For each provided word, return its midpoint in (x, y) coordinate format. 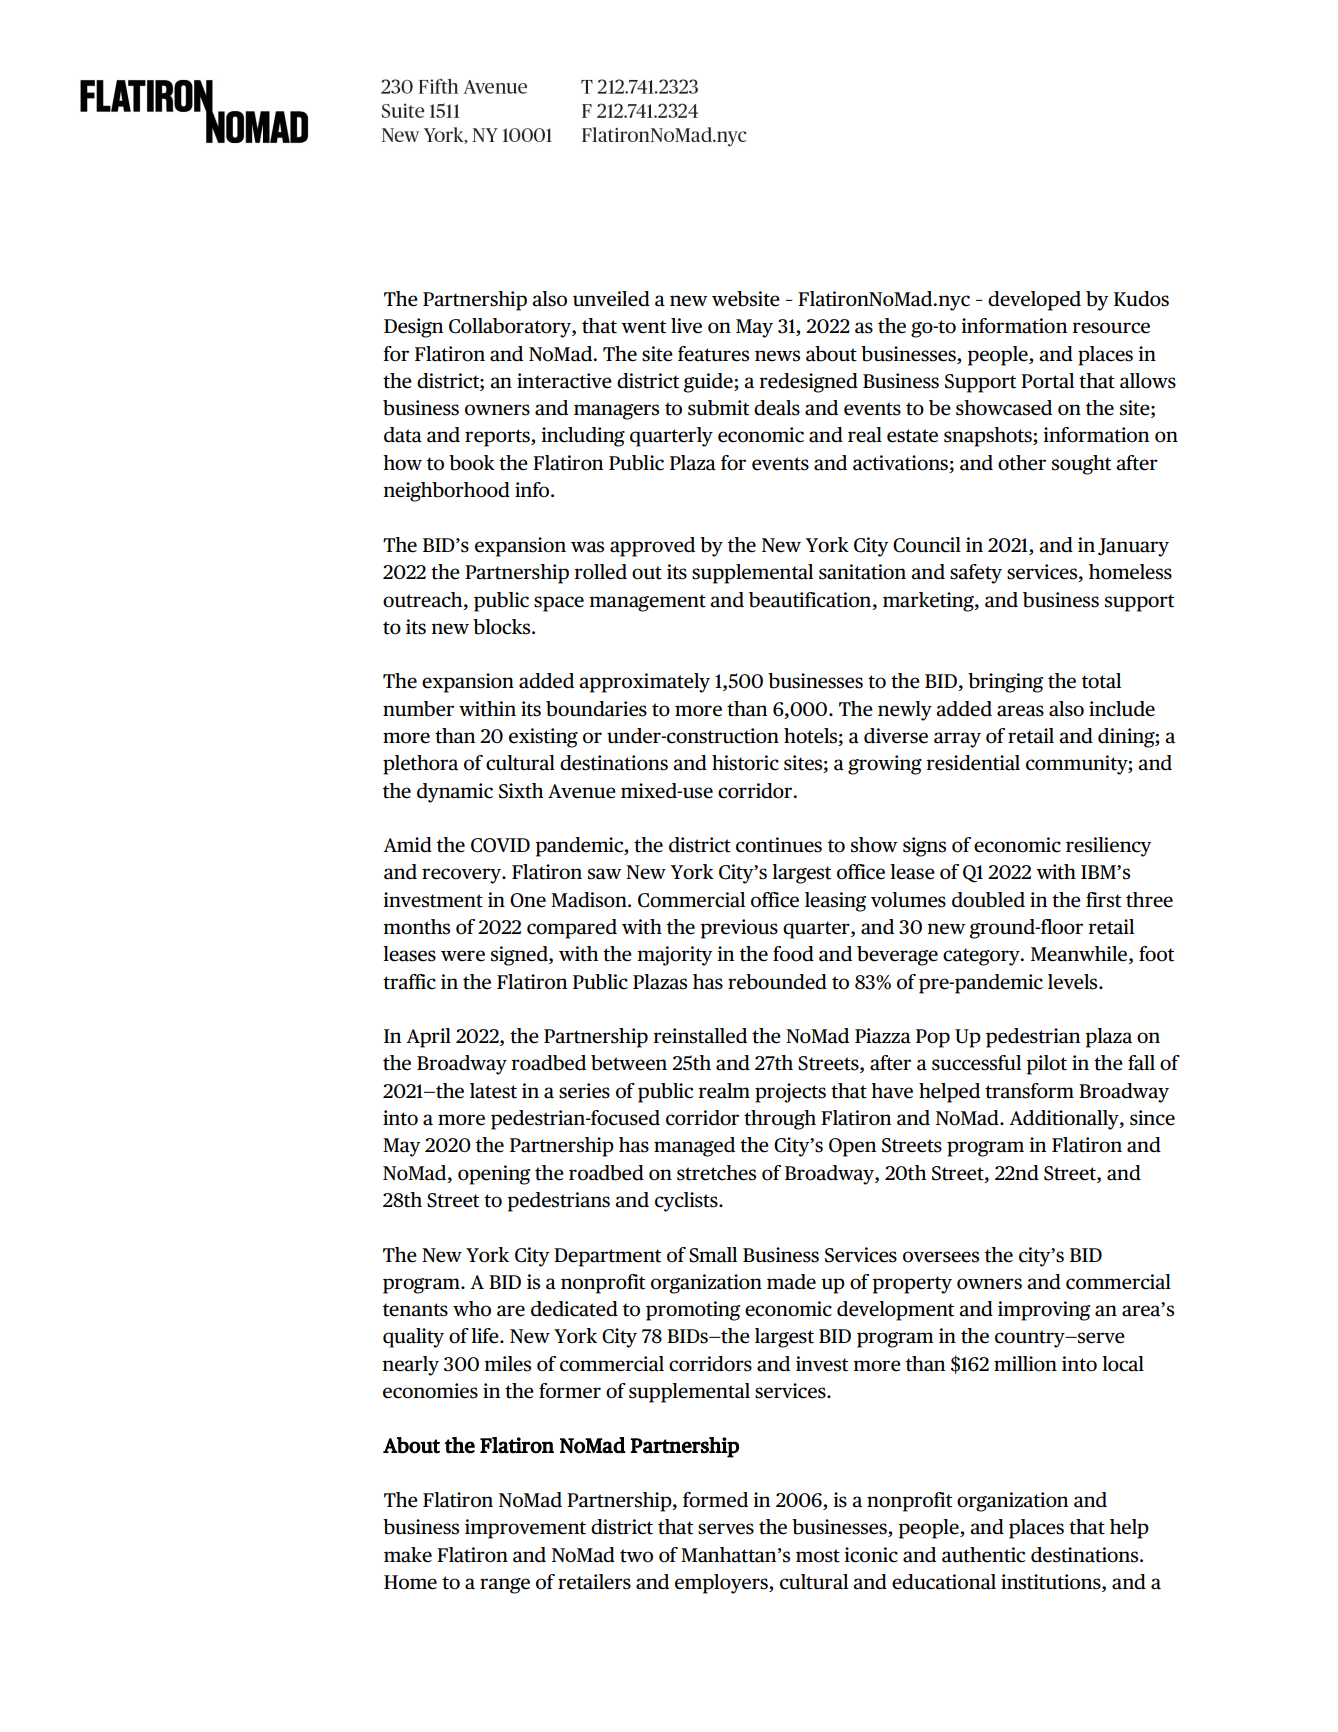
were (463, 956)
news (777, 356)
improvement (525, 1529)
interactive (564, 381)
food (793, 954)
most (818, 1556)
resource (1111, 328)
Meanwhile (1080, 955)
